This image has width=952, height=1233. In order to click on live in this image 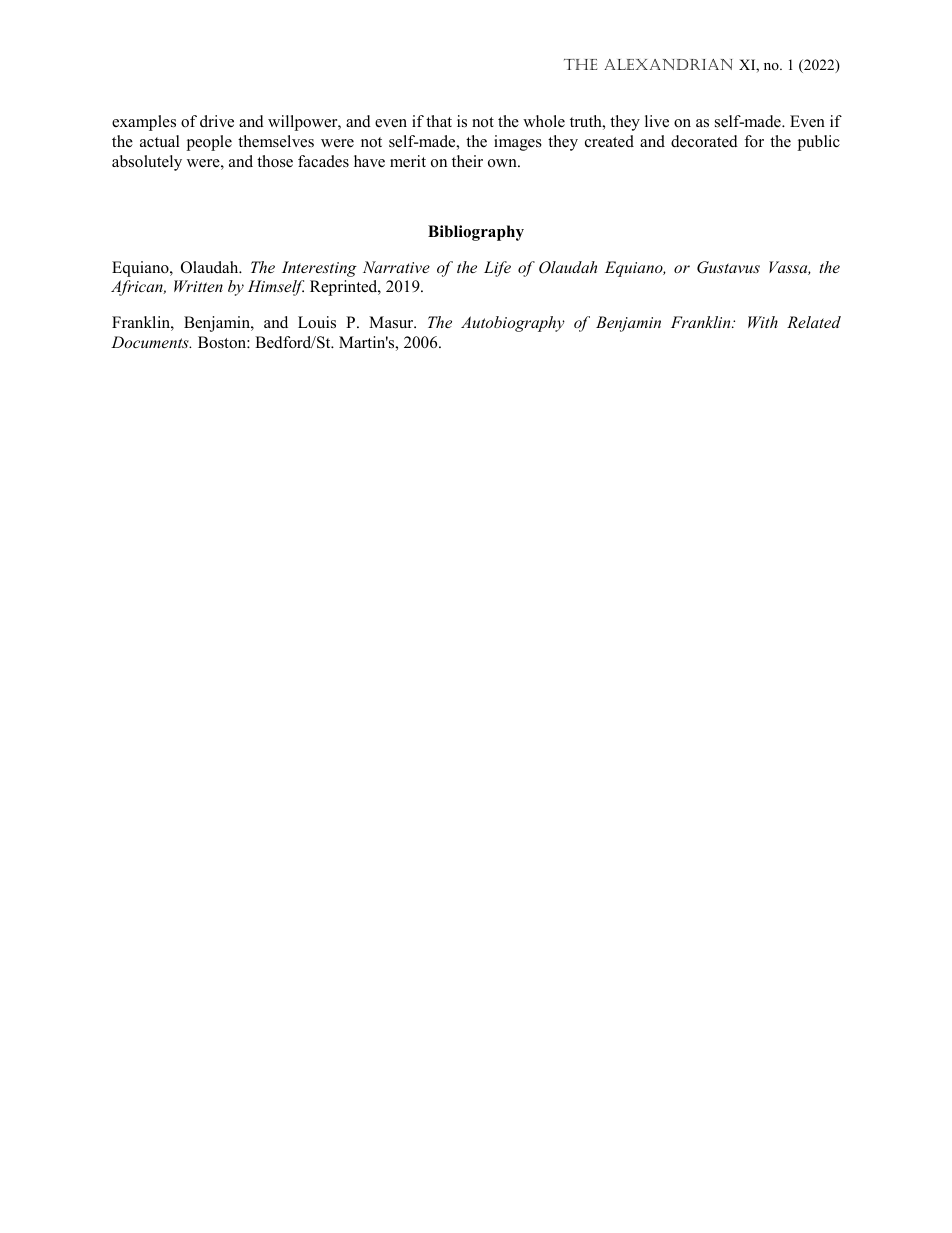, I will do `click(657, 121)`.
